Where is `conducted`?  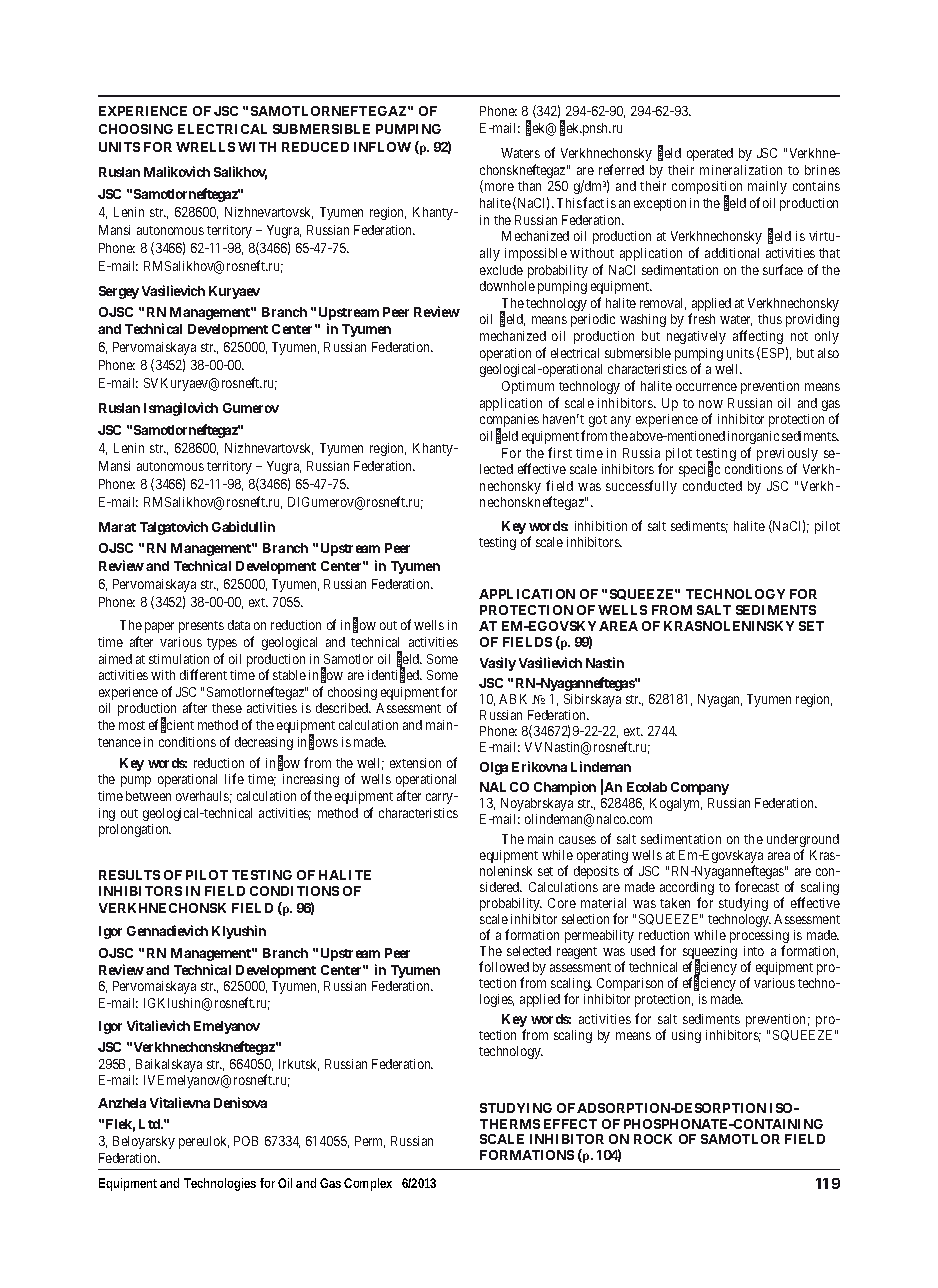 conducted is located at coordinates (712, 486).
